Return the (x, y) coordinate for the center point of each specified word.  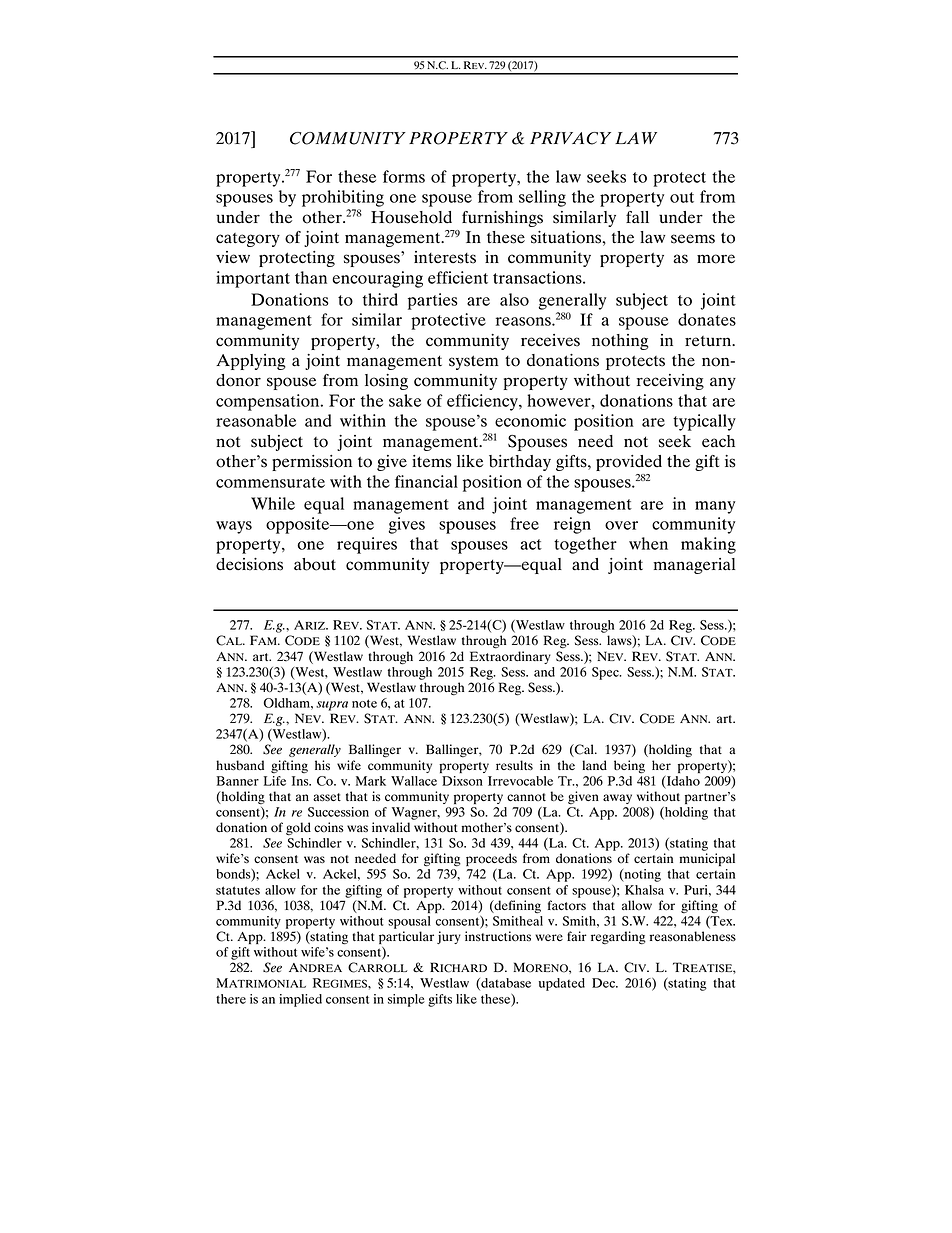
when (648, 543)
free (524, 523)
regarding (618, 938)
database (505, 984)
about (315, 564)
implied (300, 1000)
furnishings (502, 219)
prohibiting (343, 198)
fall (637, 217)
